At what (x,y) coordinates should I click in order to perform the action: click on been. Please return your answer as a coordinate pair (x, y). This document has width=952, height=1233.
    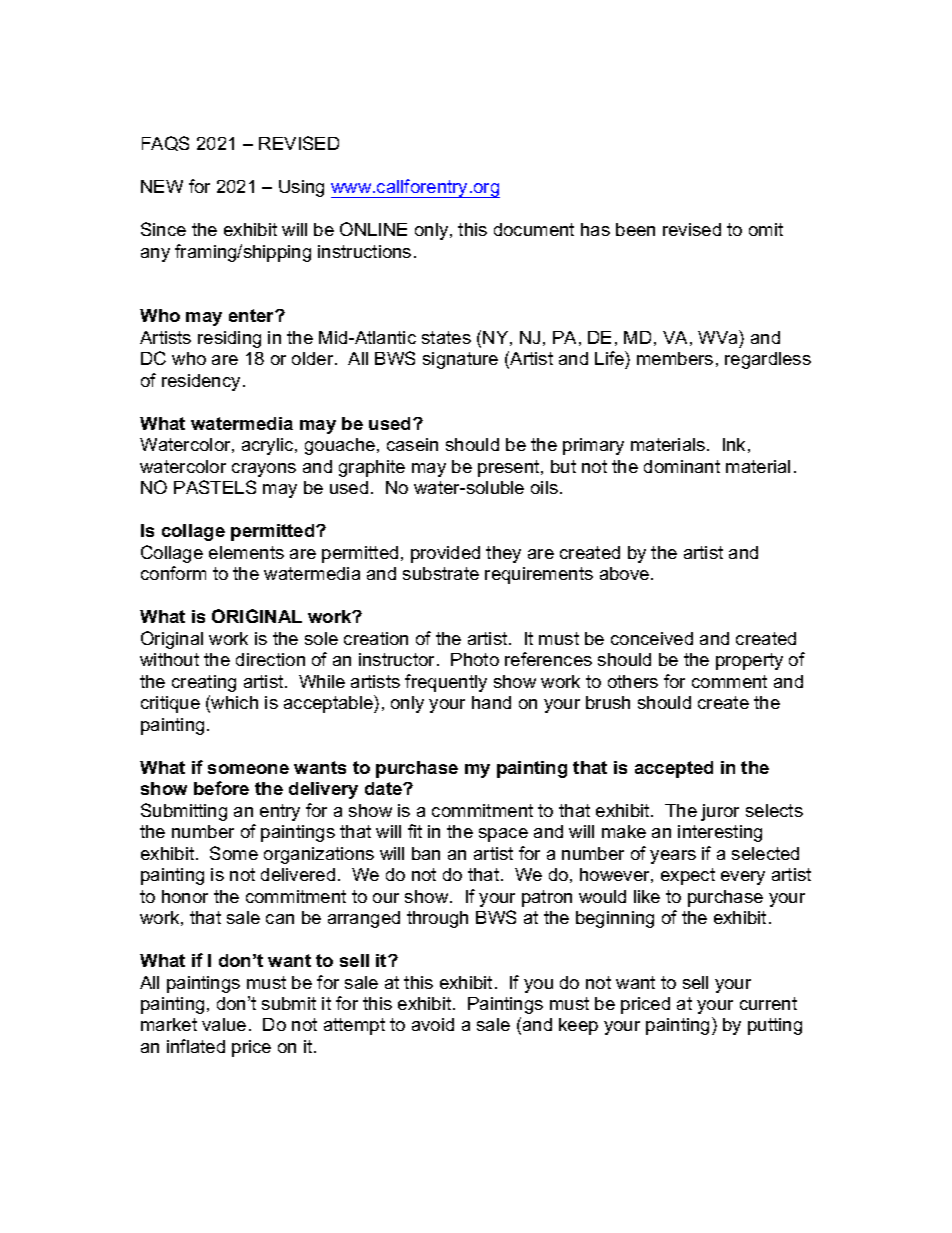
    Looking at the image, I should click on (635, 229).
